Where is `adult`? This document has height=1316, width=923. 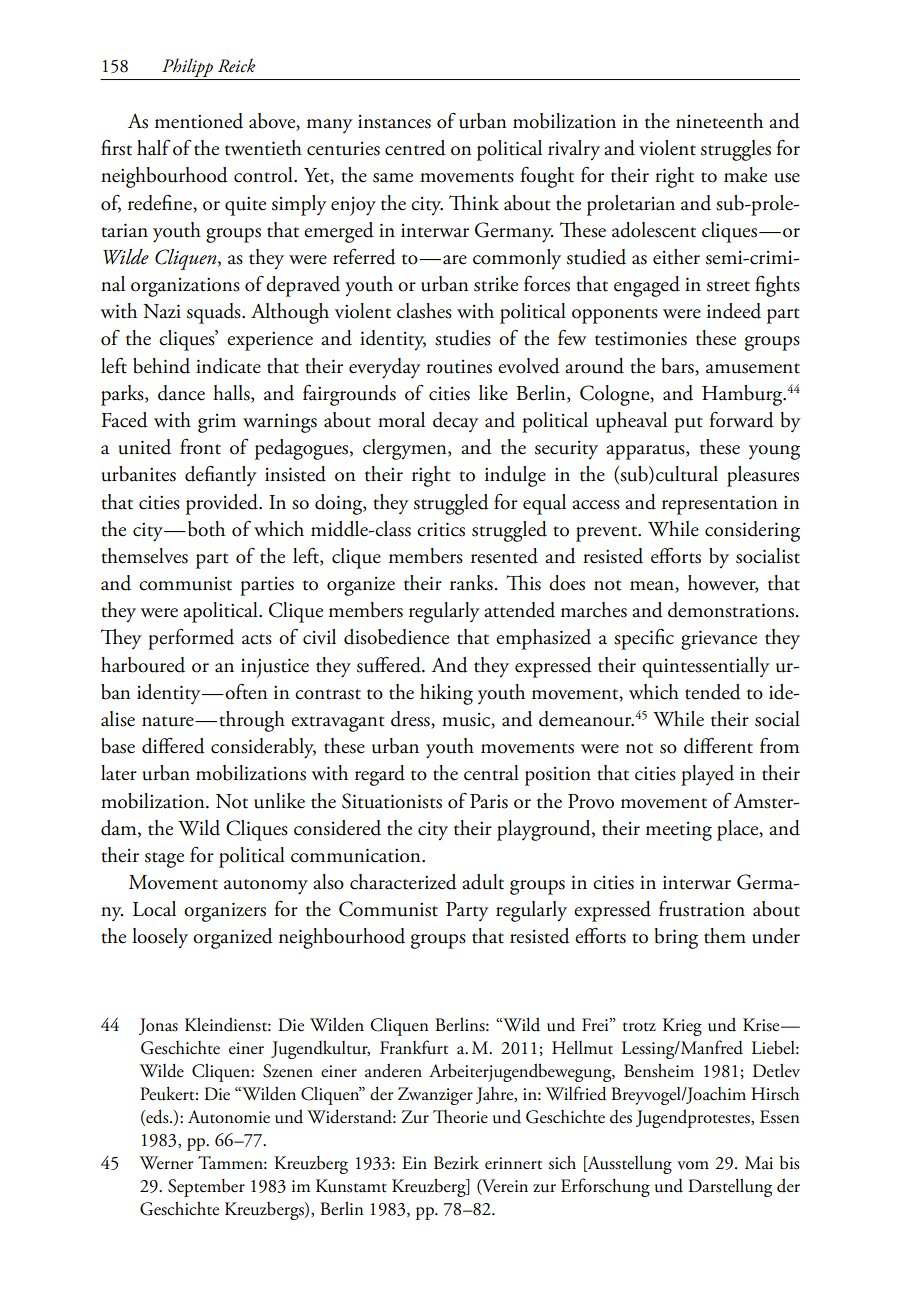
adult is located at coordinates (483, 882).
